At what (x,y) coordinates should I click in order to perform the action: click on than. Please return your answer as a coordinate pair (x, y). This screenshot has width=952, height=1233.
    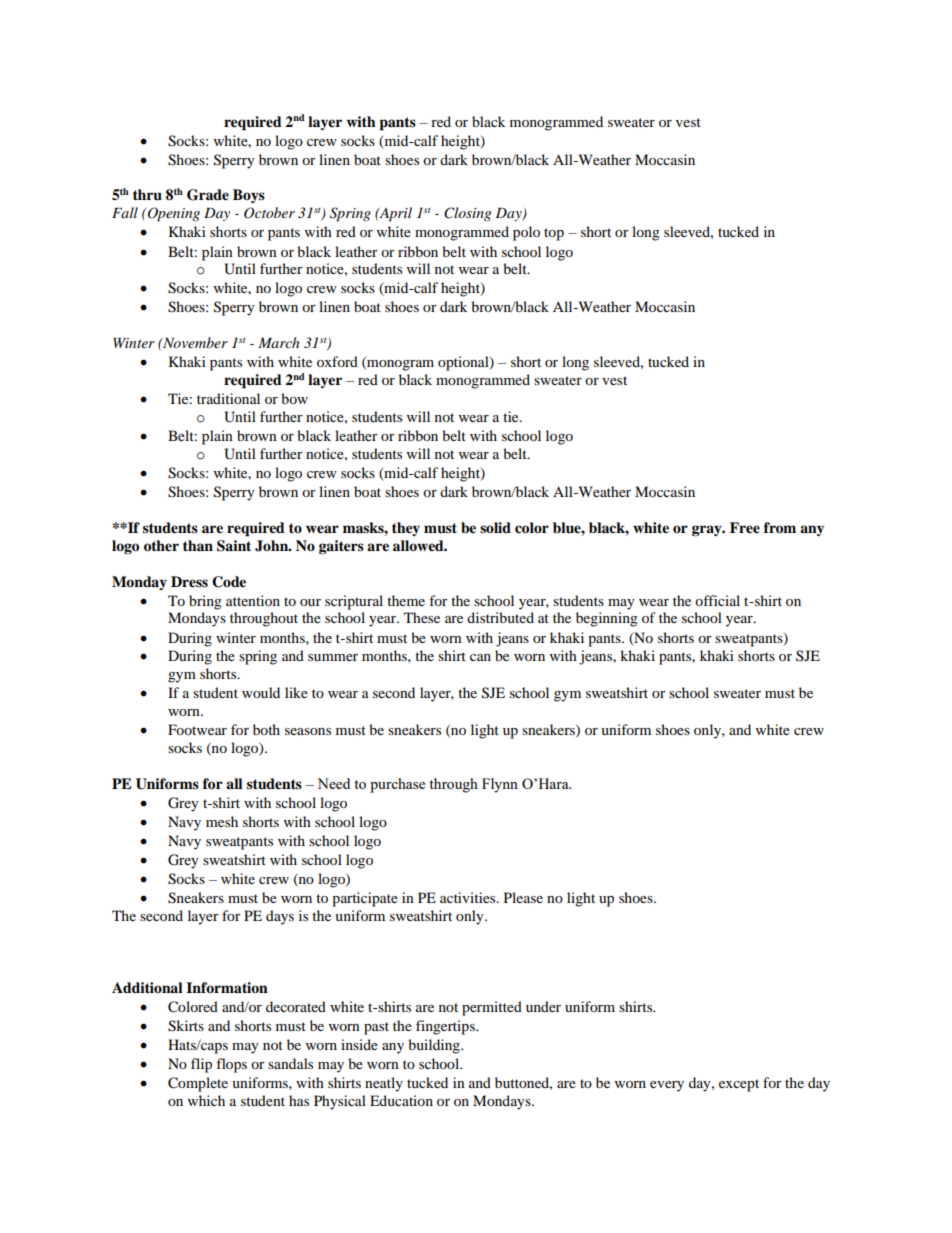
    Looking at the image, I should click on (198, 545).
